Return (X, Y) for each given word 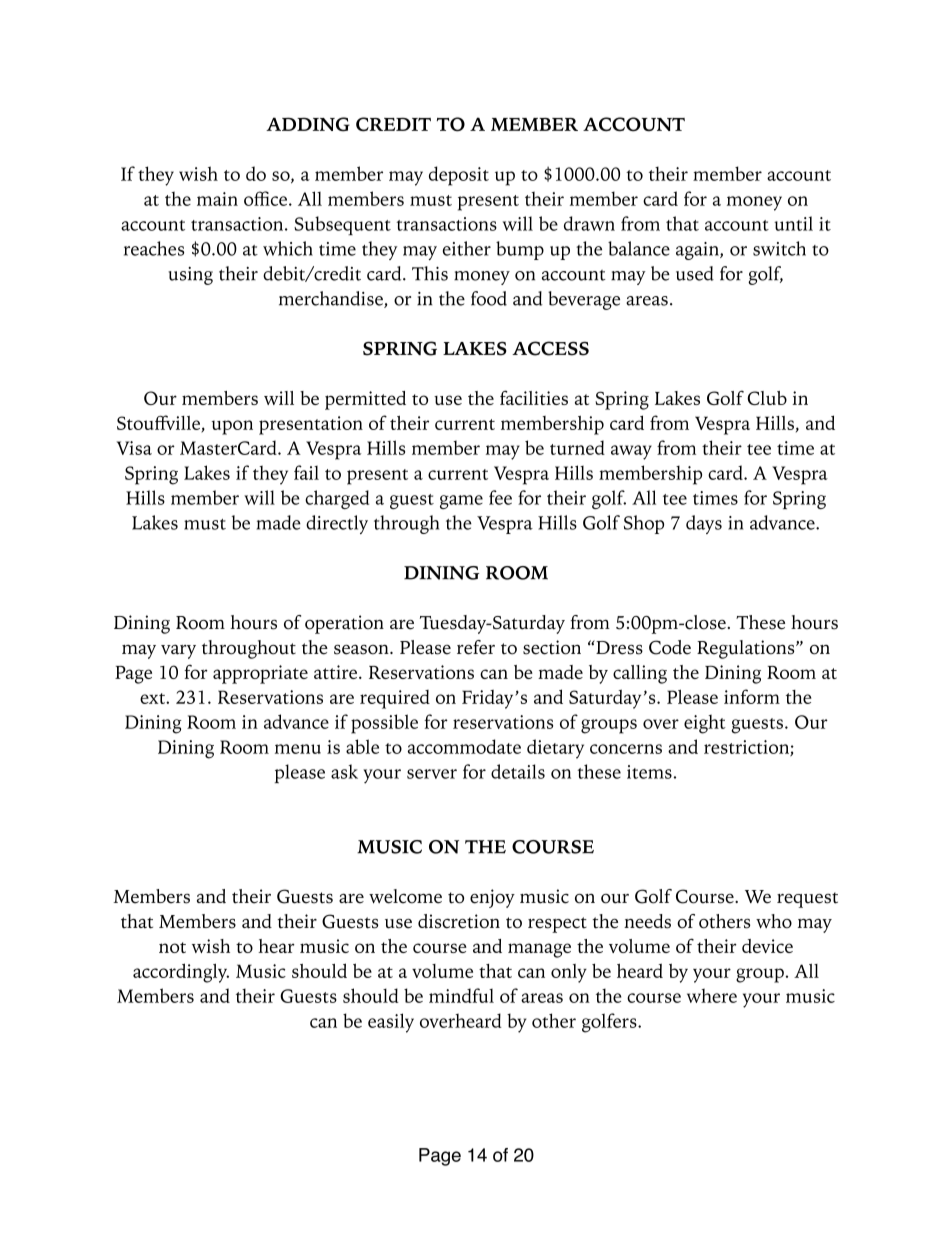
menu (298, 749)
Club (767, 398)
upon (232, 427)
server (432, 774)
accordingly (181, 973)
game (461, 502)
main (217, 199)
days (704, 524)
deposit (459, 176)
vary (178, 651)
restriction (747, 748)
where (712, 995)
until (793, 223)
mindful (461, 995)
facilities (534, 397)
